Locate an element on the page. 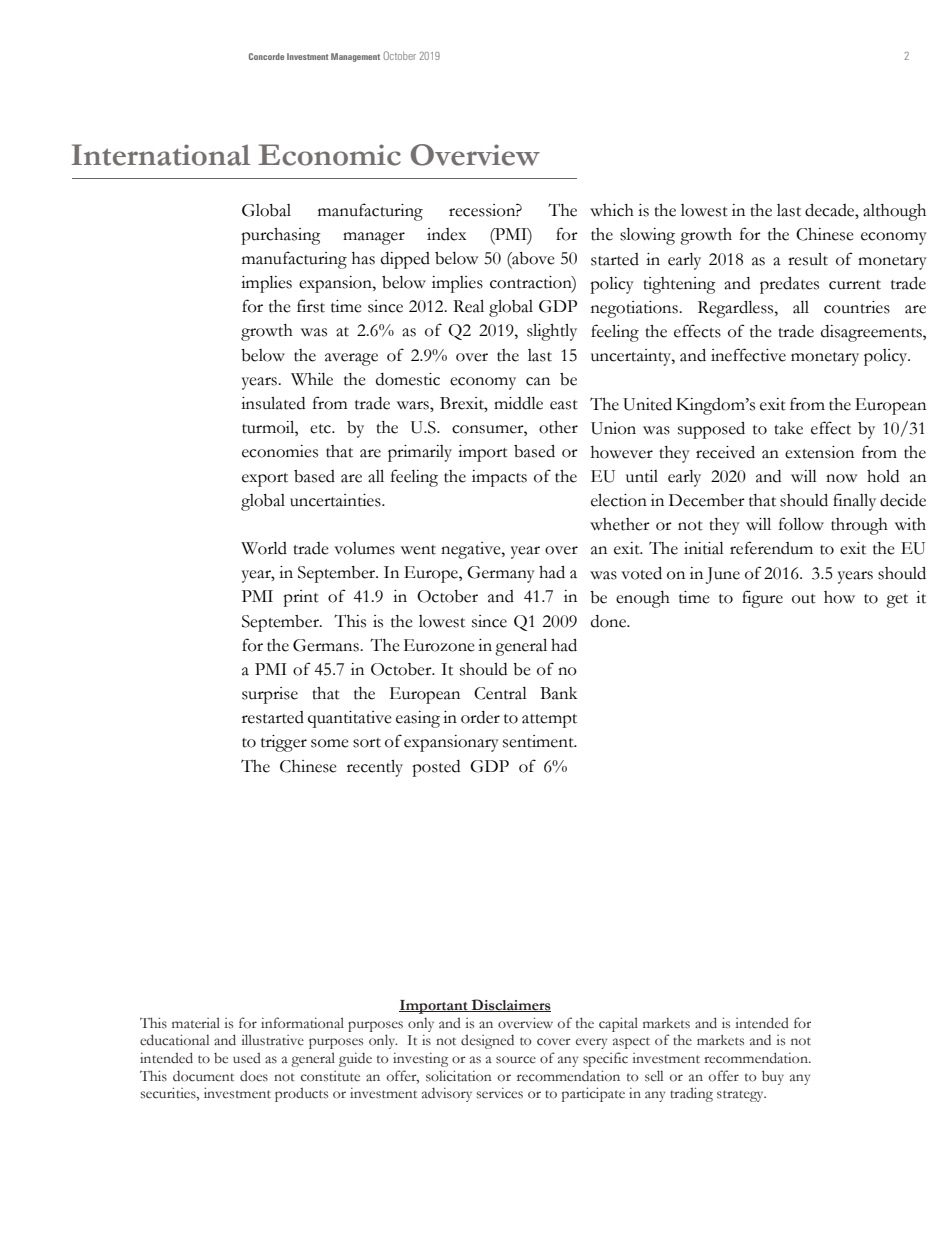  although is located at coordinates (894, 212).
